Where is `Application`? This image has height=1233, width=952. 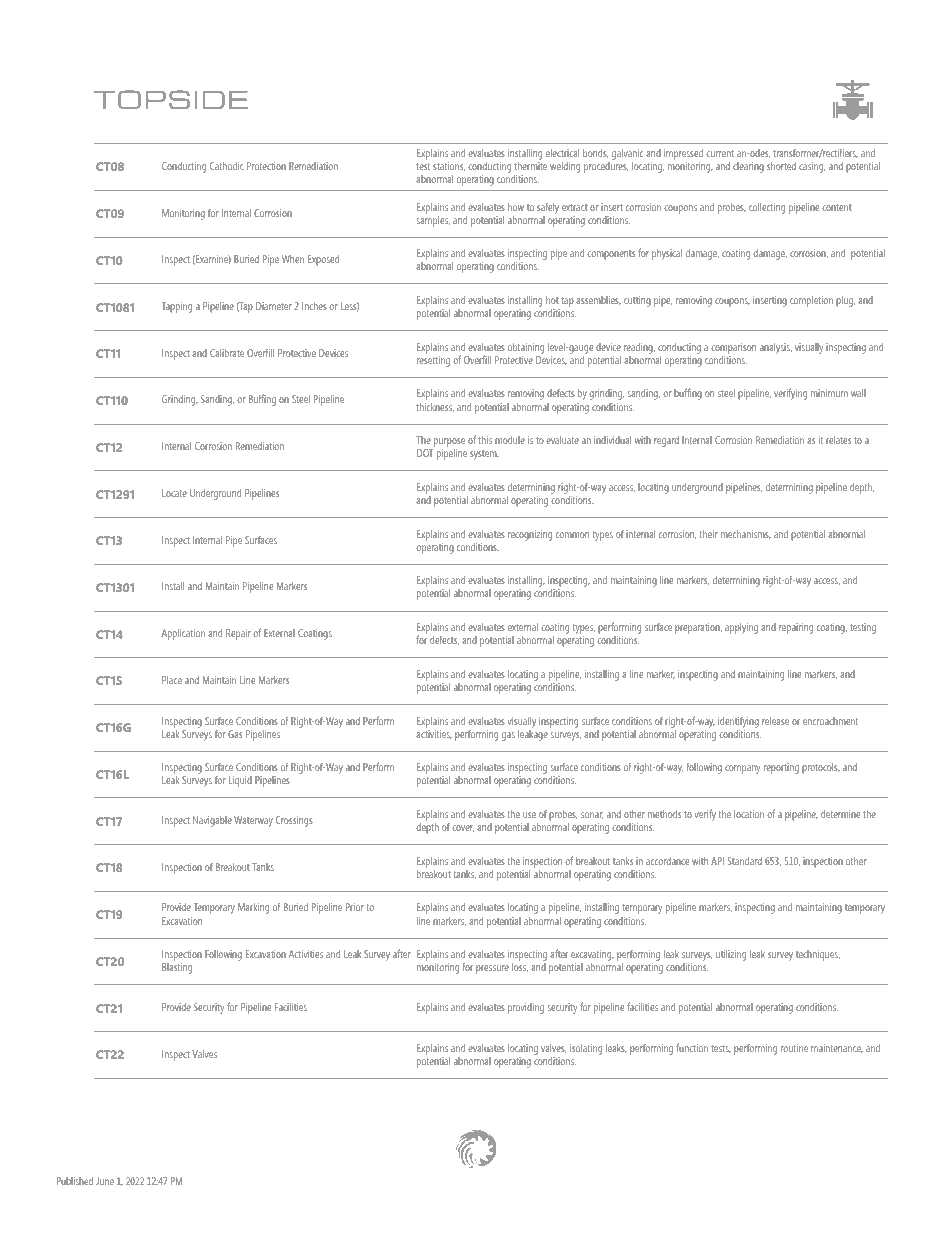 Application is located at coordinates (183, 634).
